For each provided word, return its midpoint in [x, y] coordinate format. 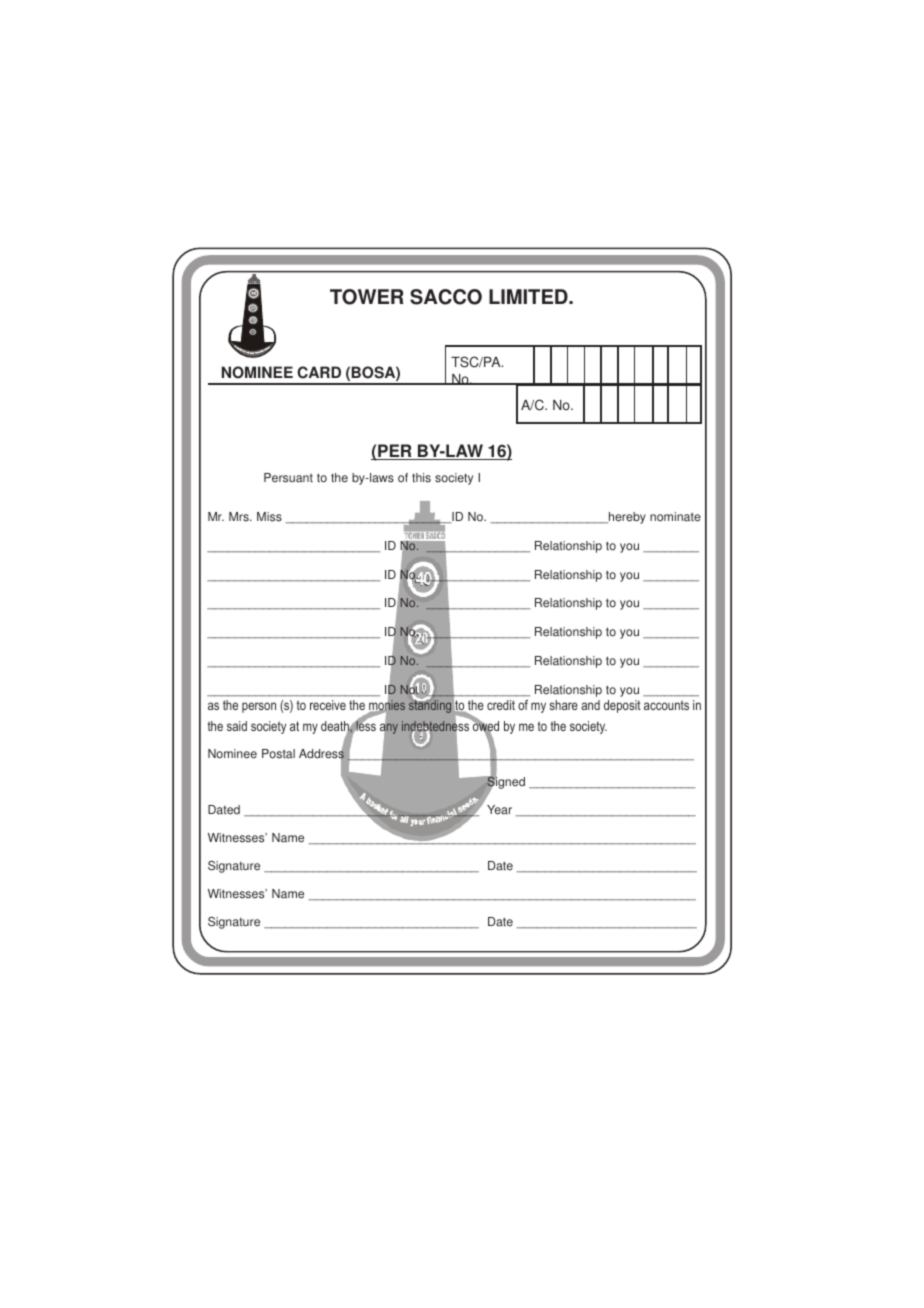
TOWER [367, 297]
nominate [675, 517]
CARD [319, 372]
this [421, 478]
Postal [278, 754]
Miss [269, 517]
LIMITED [529, 296]
